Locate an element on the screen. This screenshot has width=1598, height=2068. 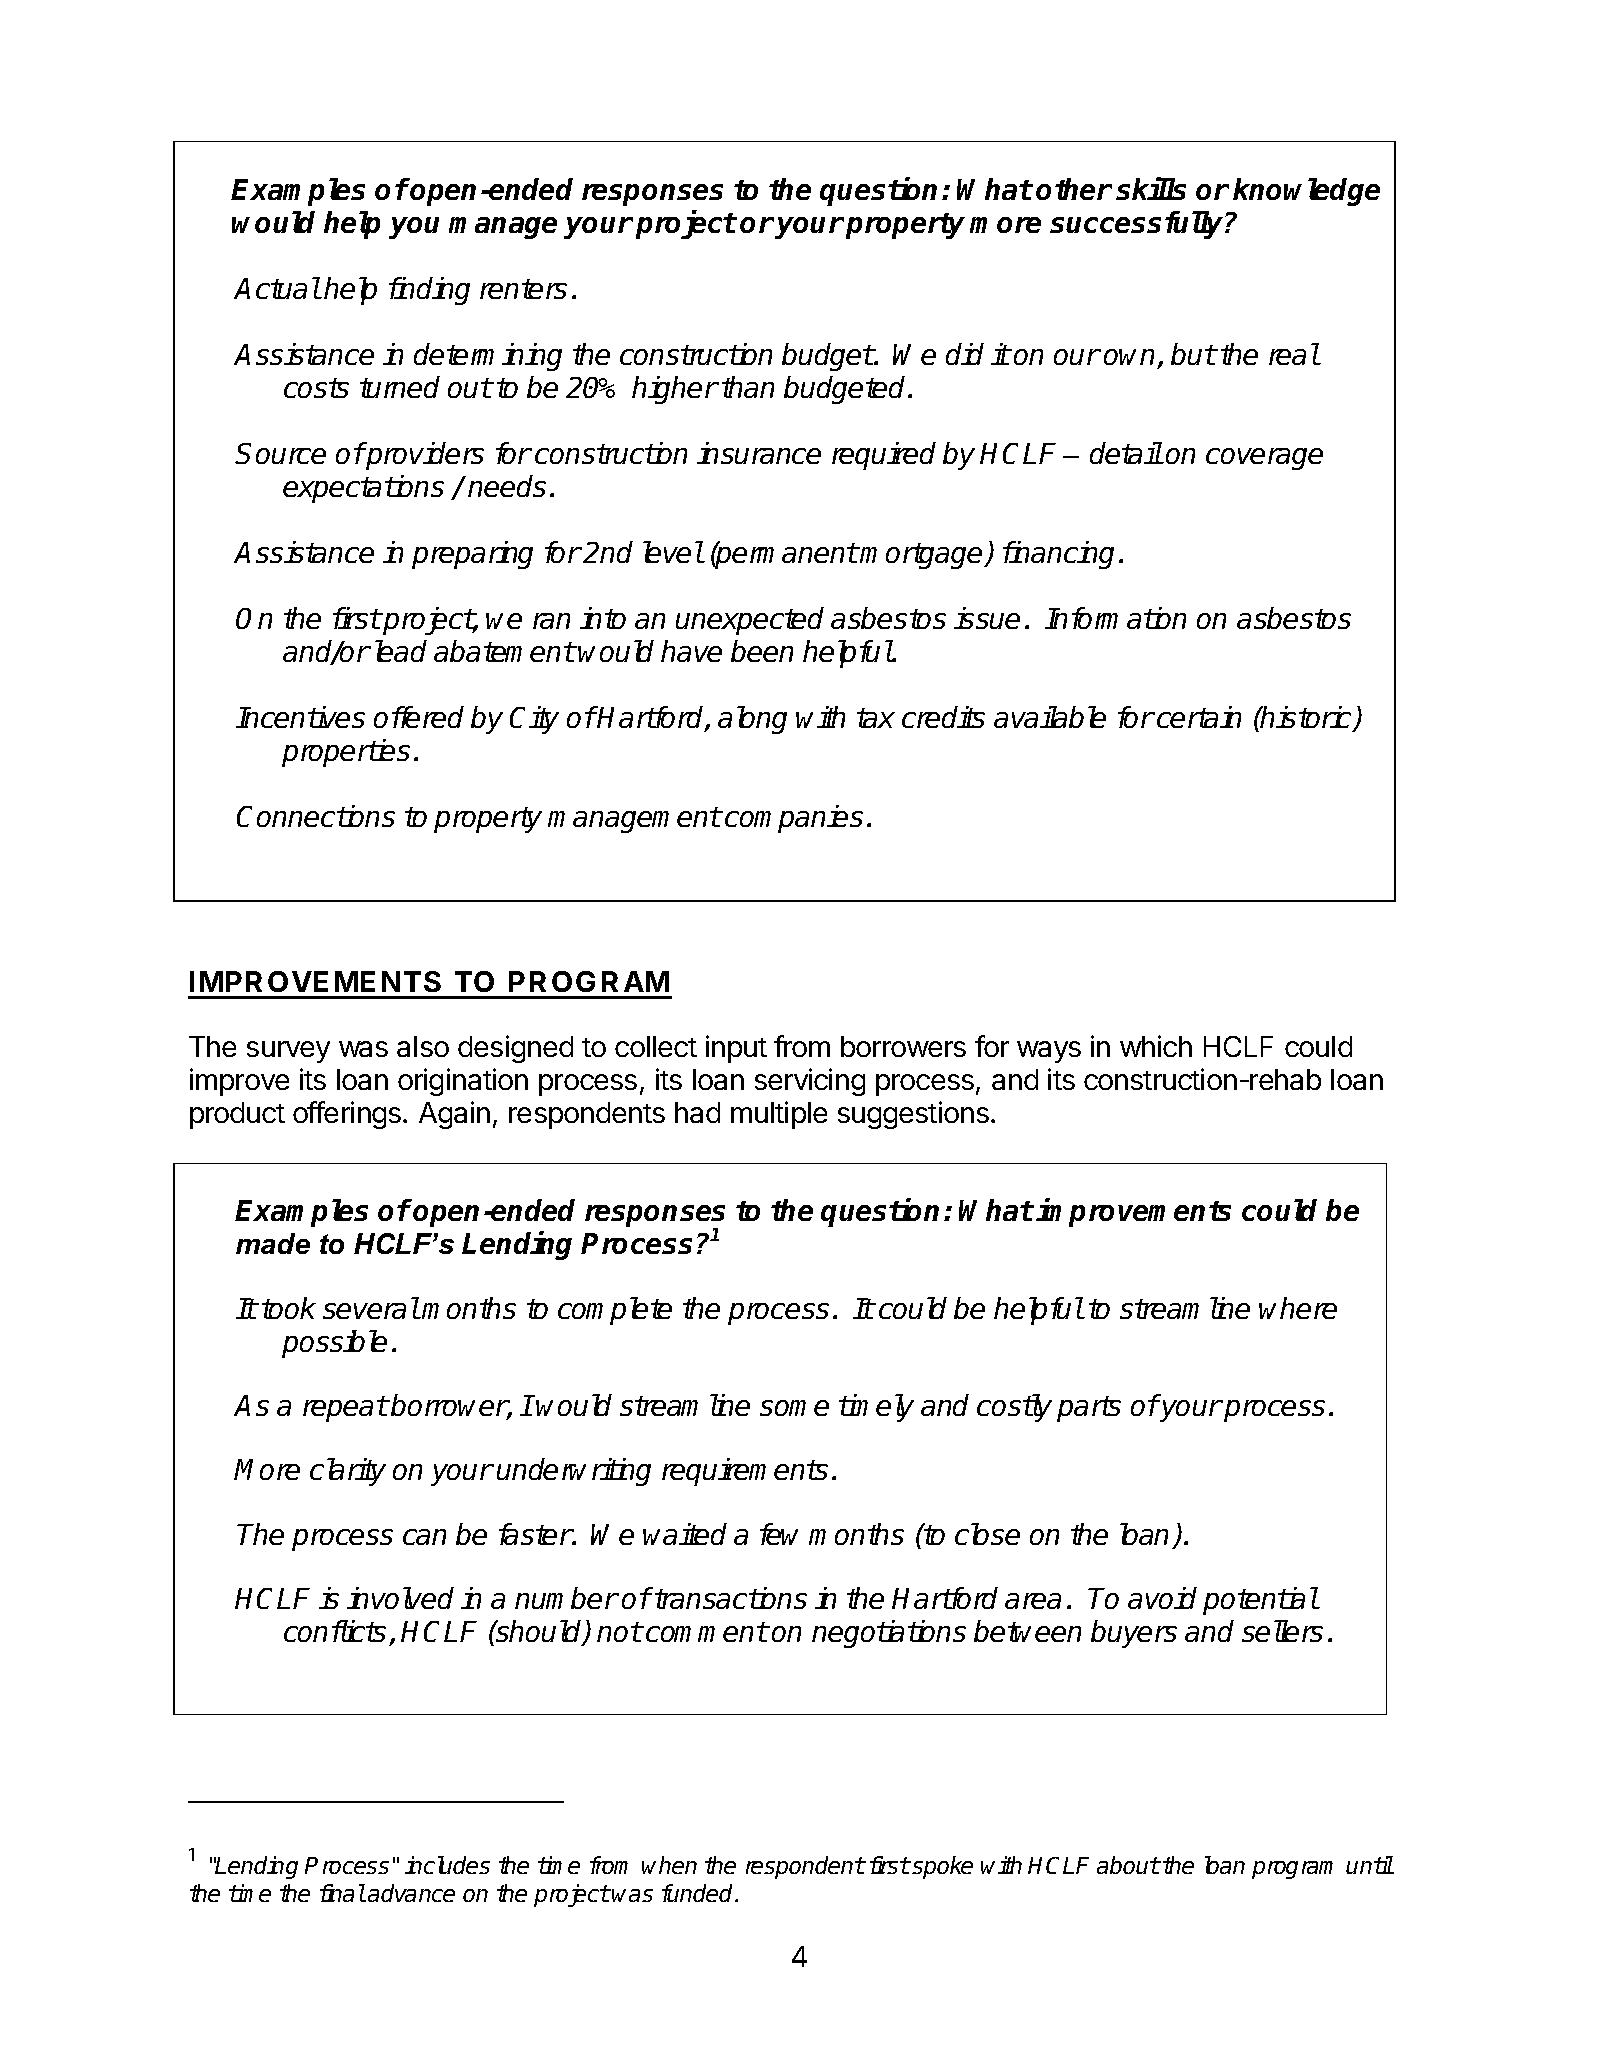
parts is located at coordinates (1089, 1409).
